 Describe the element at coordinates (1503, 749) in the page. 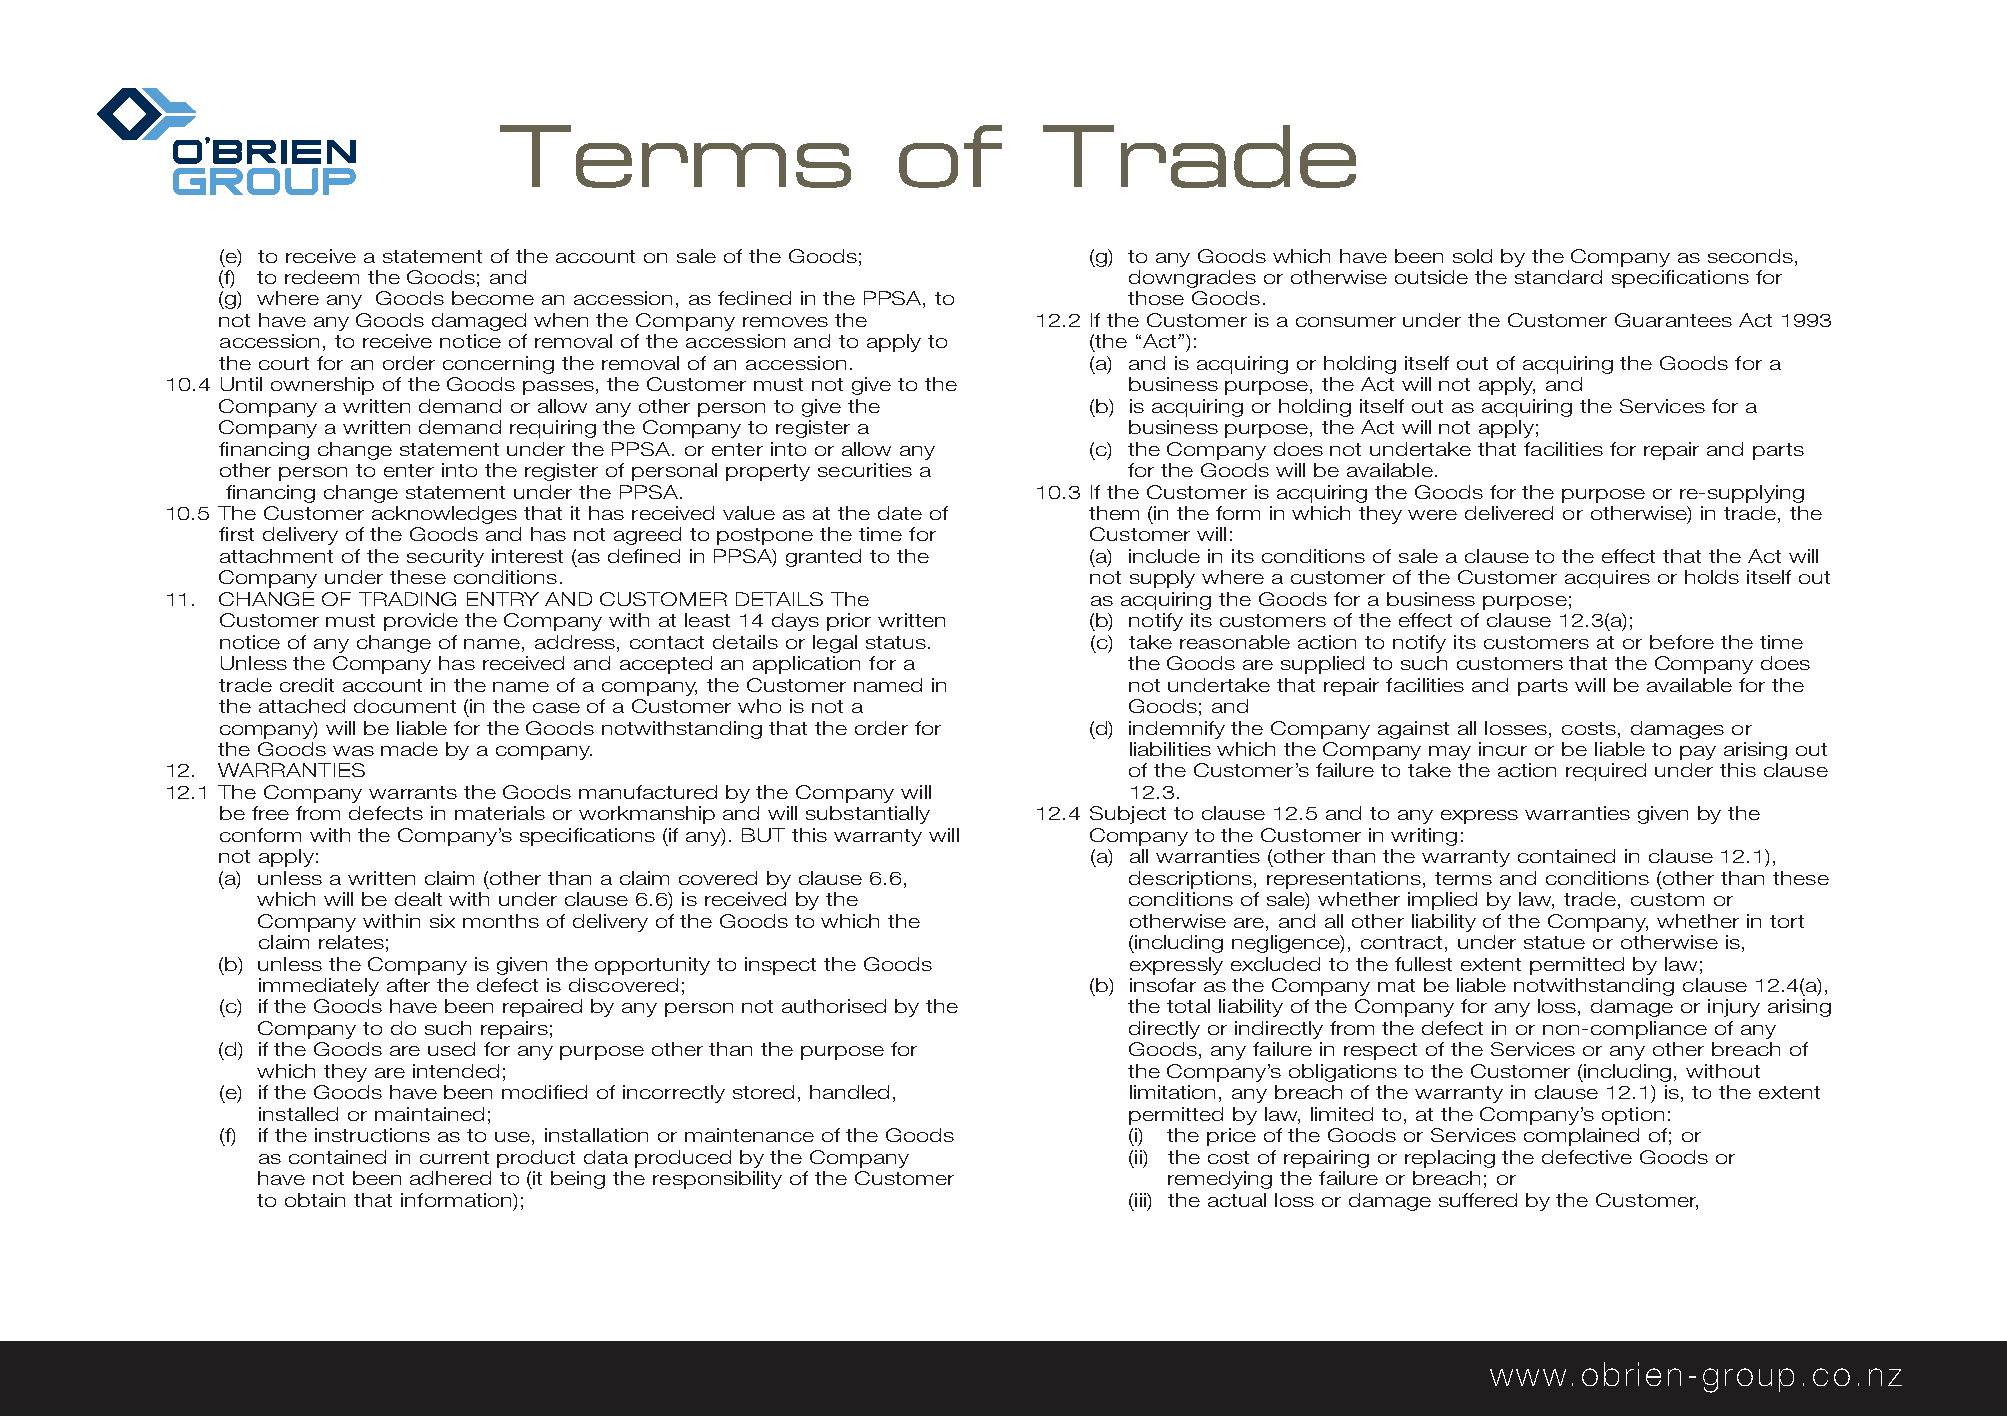

I see `incur` at that location.
